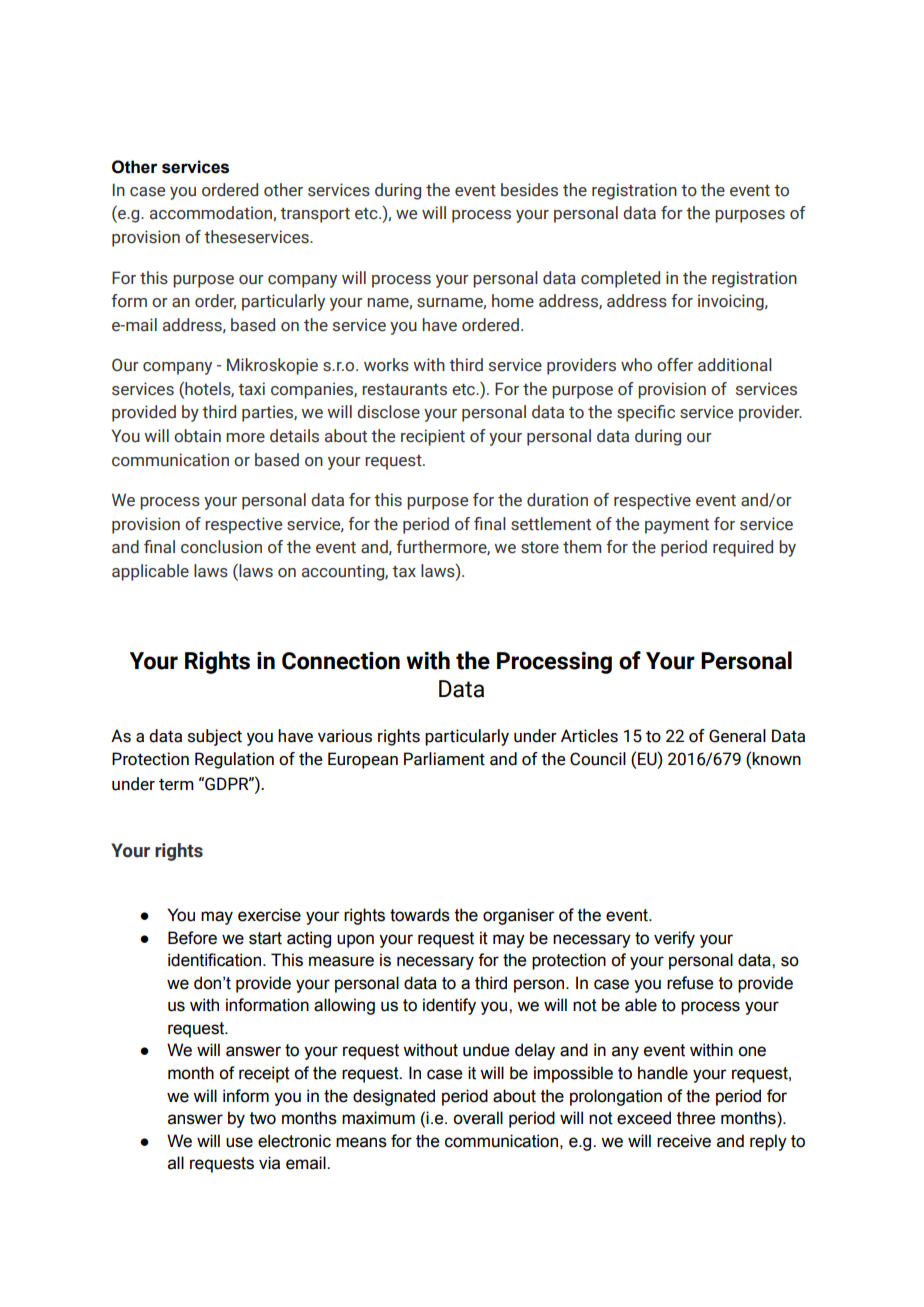 The image size is (924, 1307). I want to click on completed, so click(620, 279).
